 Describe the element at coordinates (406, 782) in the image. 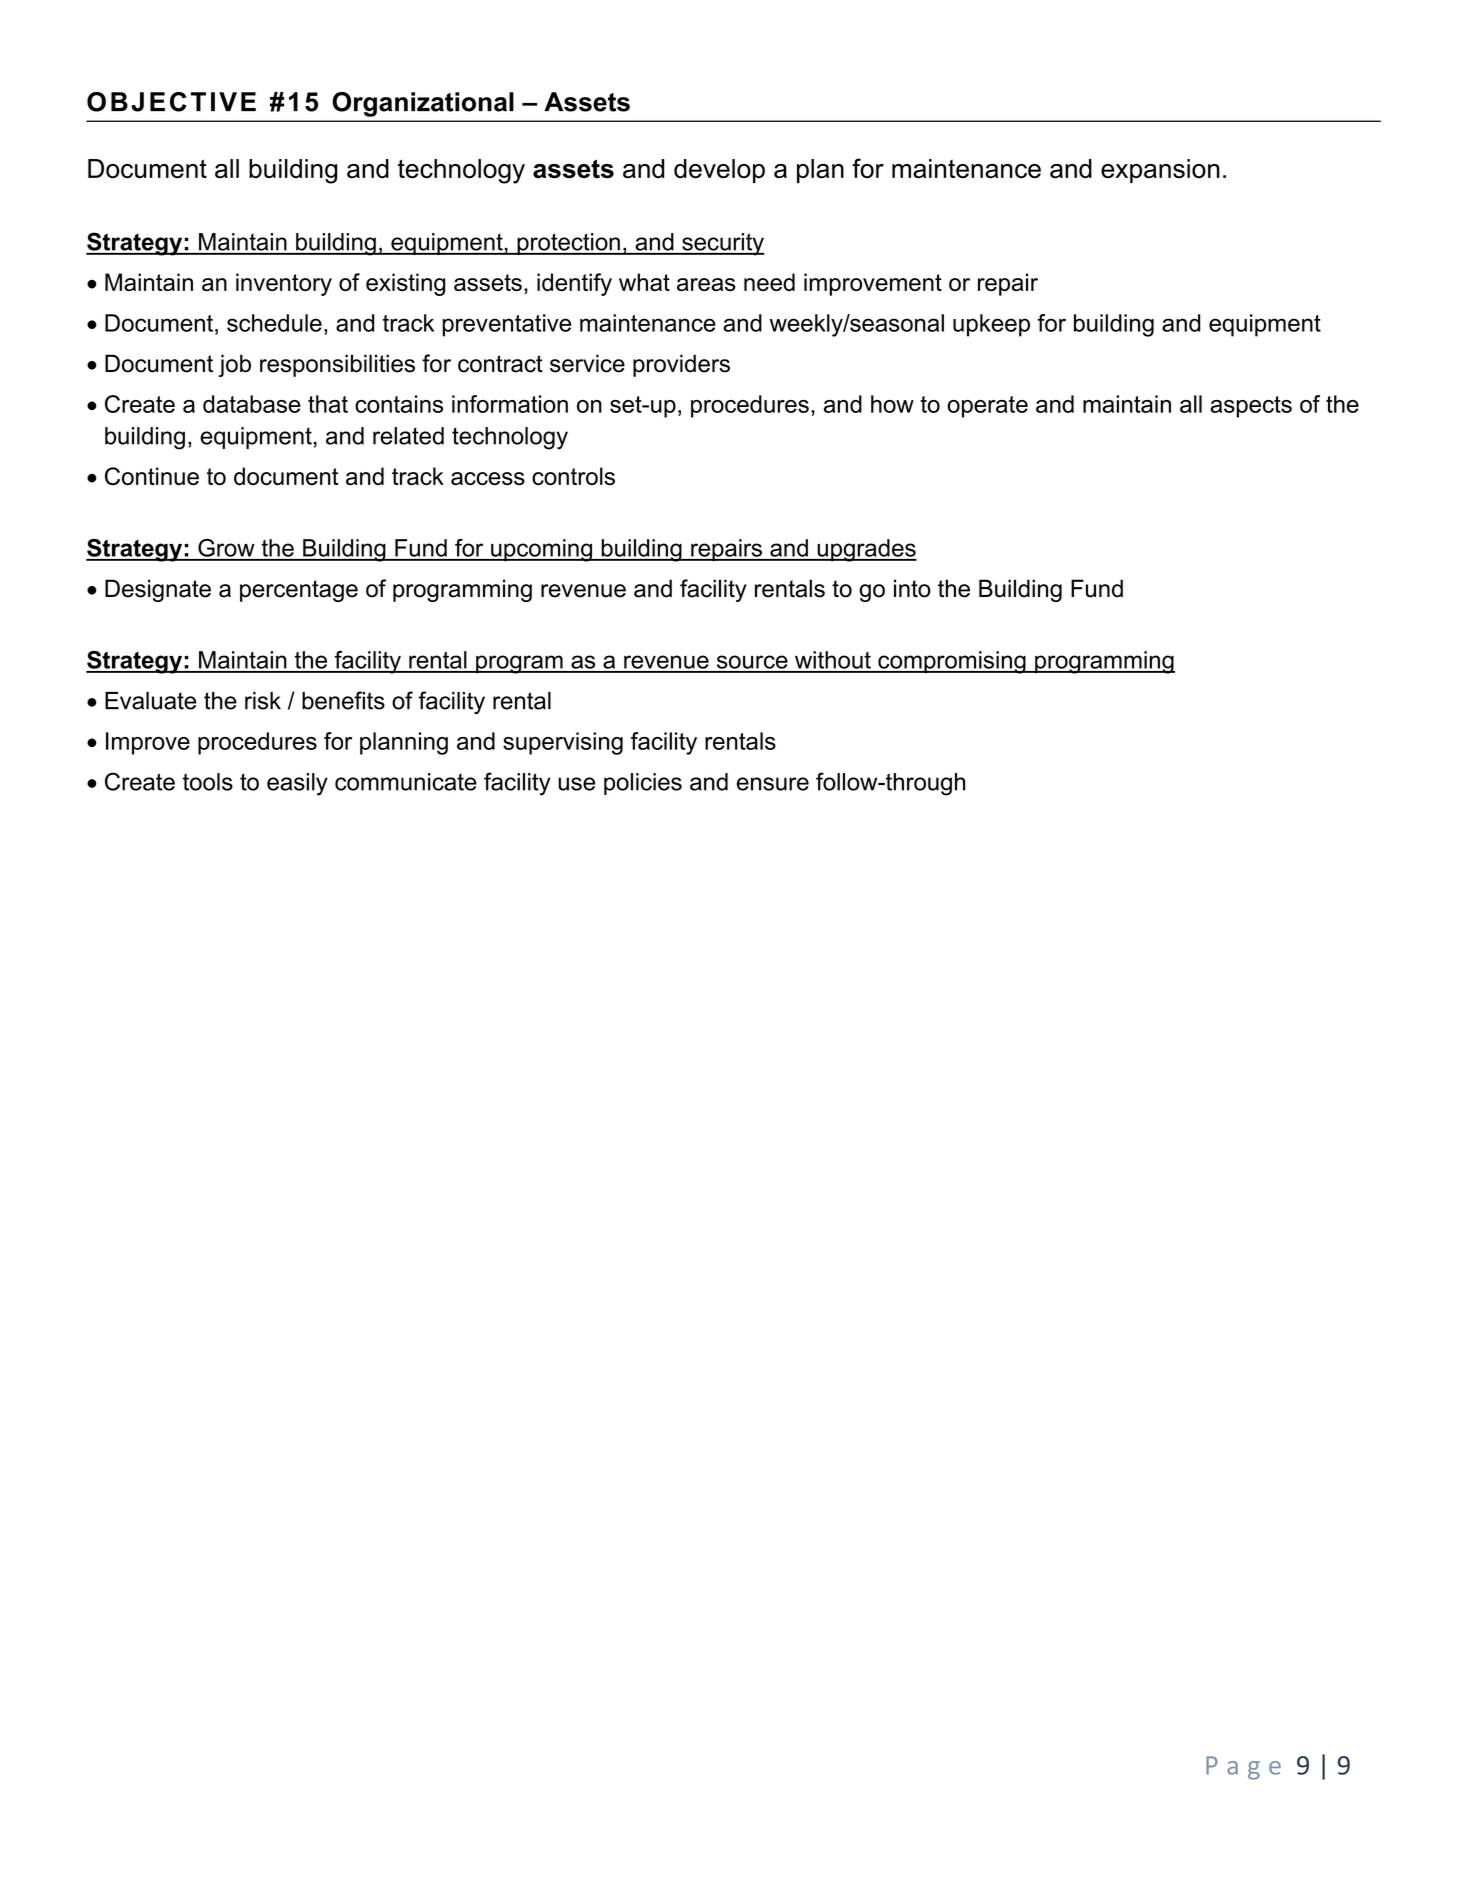

I see `communicate` at that location.
